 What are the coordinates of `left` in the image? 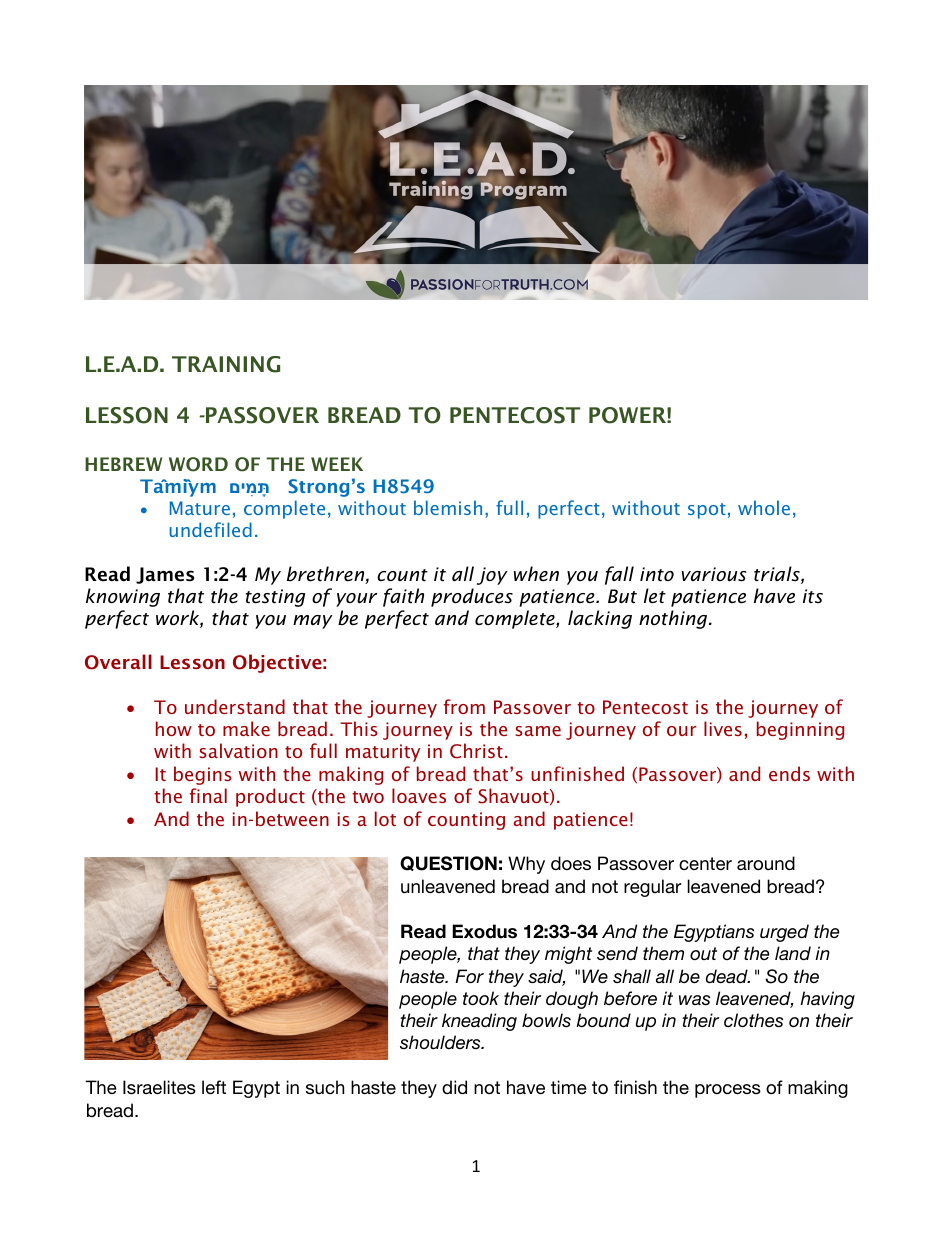 It's located at (214, 1087).
